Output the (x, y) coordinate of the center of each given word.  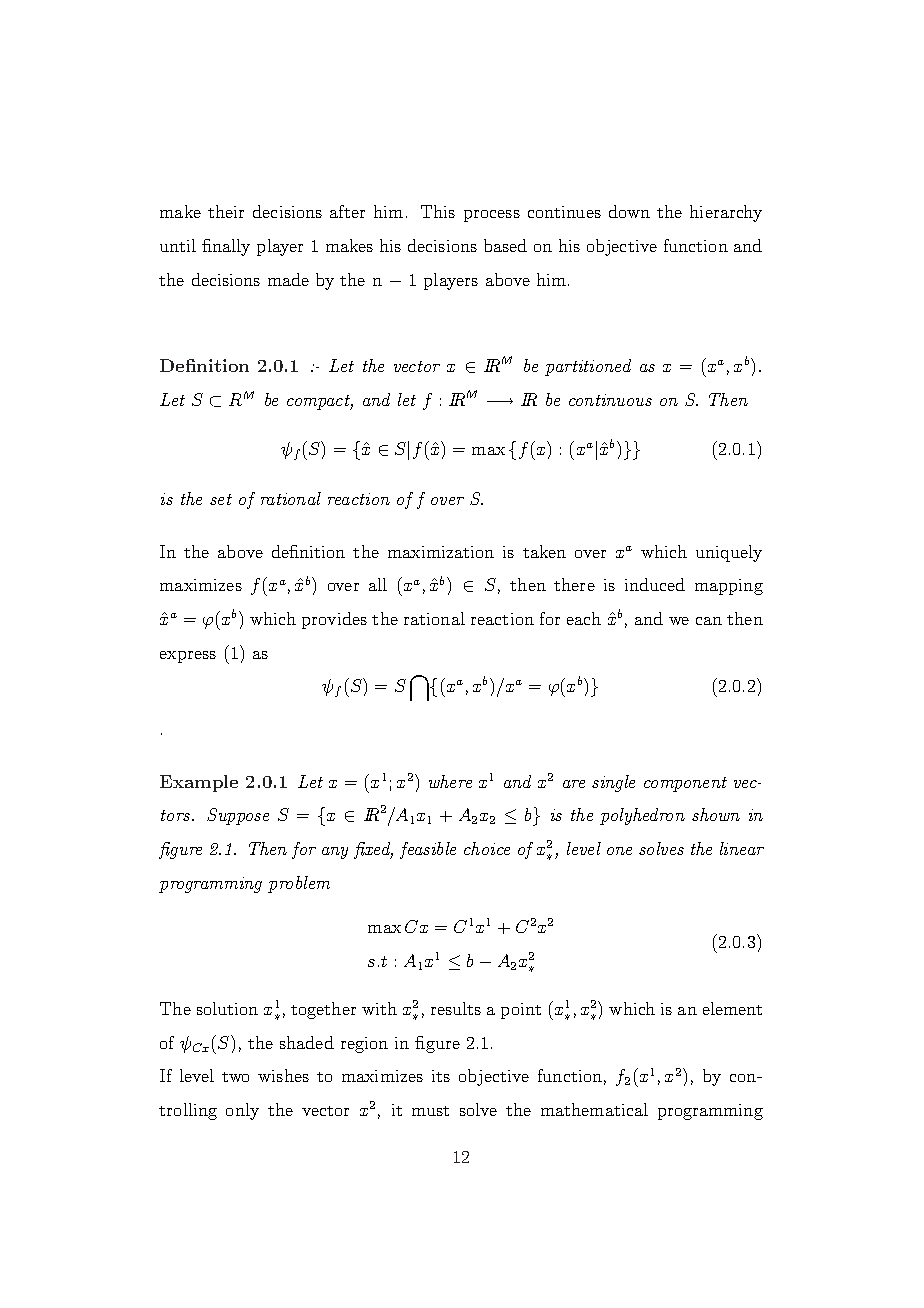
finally (226, 247)
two (235, 1077)
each (584, 618)
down (629, 211)
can (709, 621)
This (438, 211)
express (188, 657)
